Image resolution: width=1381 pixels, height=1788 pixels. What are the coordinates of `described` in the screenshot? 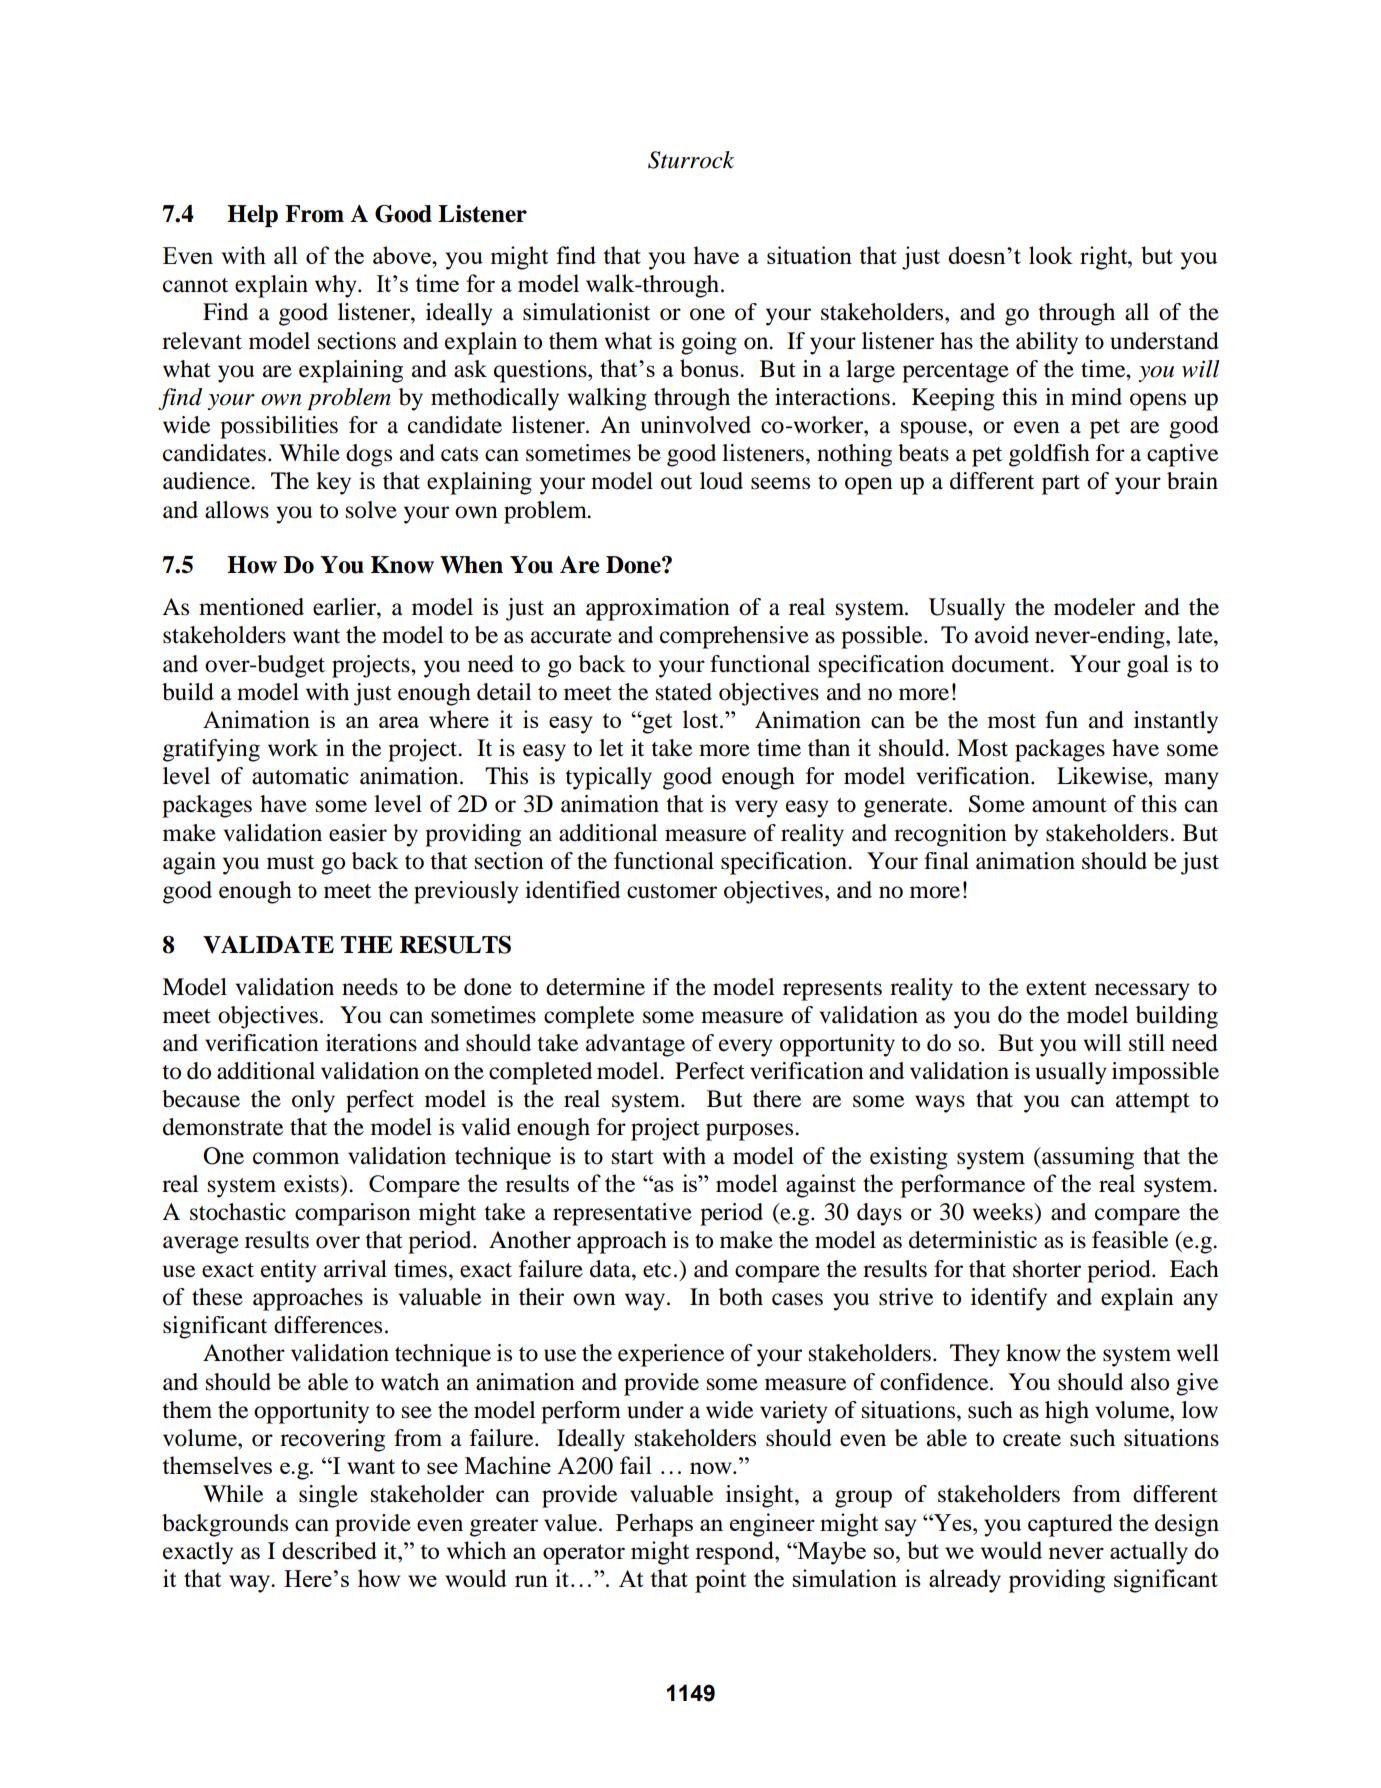 It's located at (329, 1551).
